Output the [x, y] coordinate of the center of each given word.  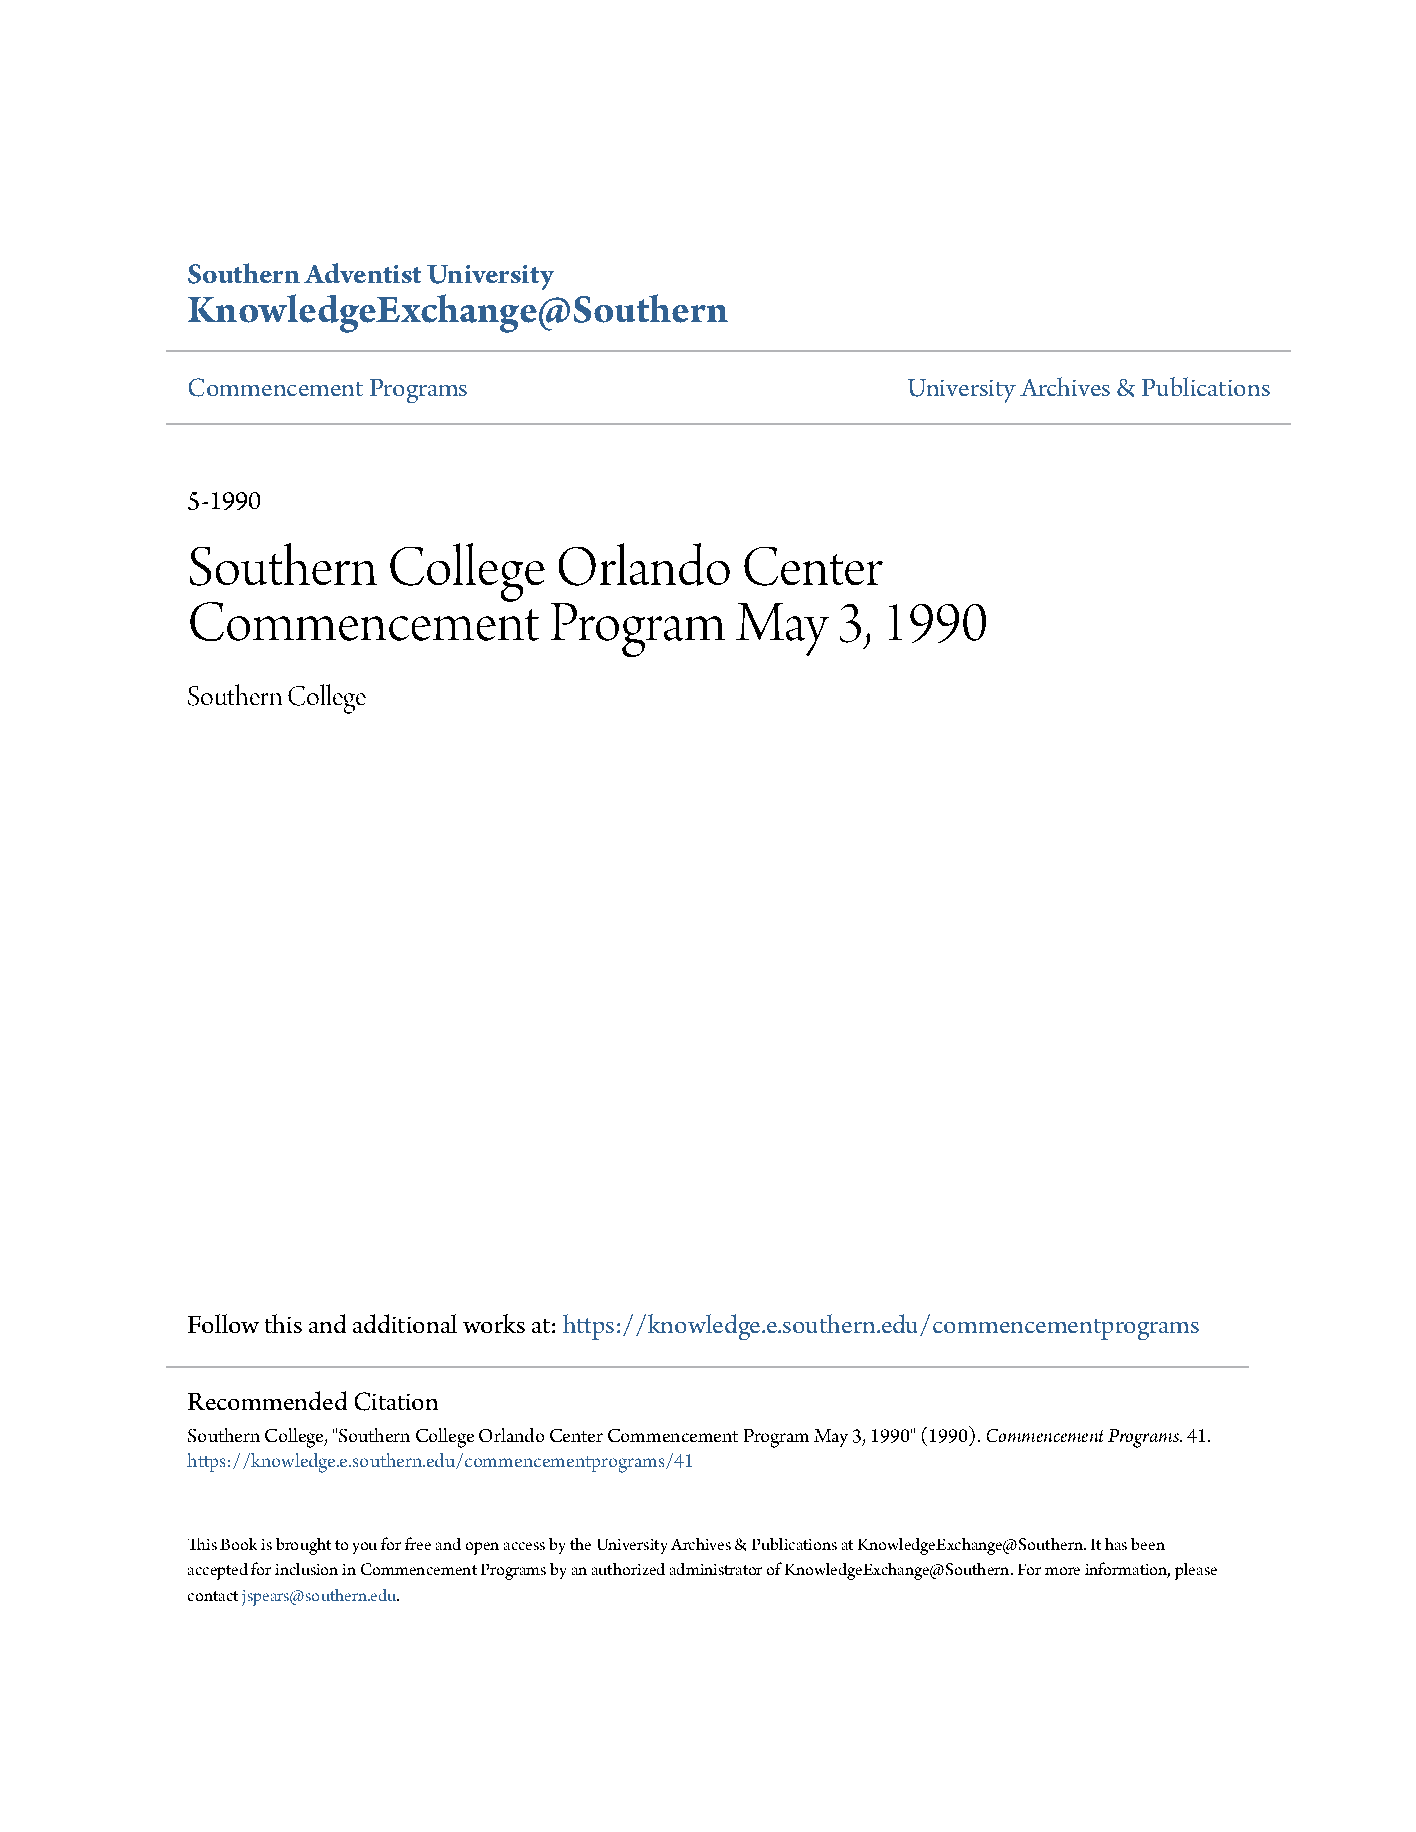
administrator [716, 1569]
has [1116, 1544]
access [524, 1546]
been [1148, 1544]
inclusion [306, 1569]
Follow [223, 1323]
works [494, 1323]
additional [405, 1323]
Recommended [267, 1400]
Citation [396, 1401]
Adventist [362, 273]
